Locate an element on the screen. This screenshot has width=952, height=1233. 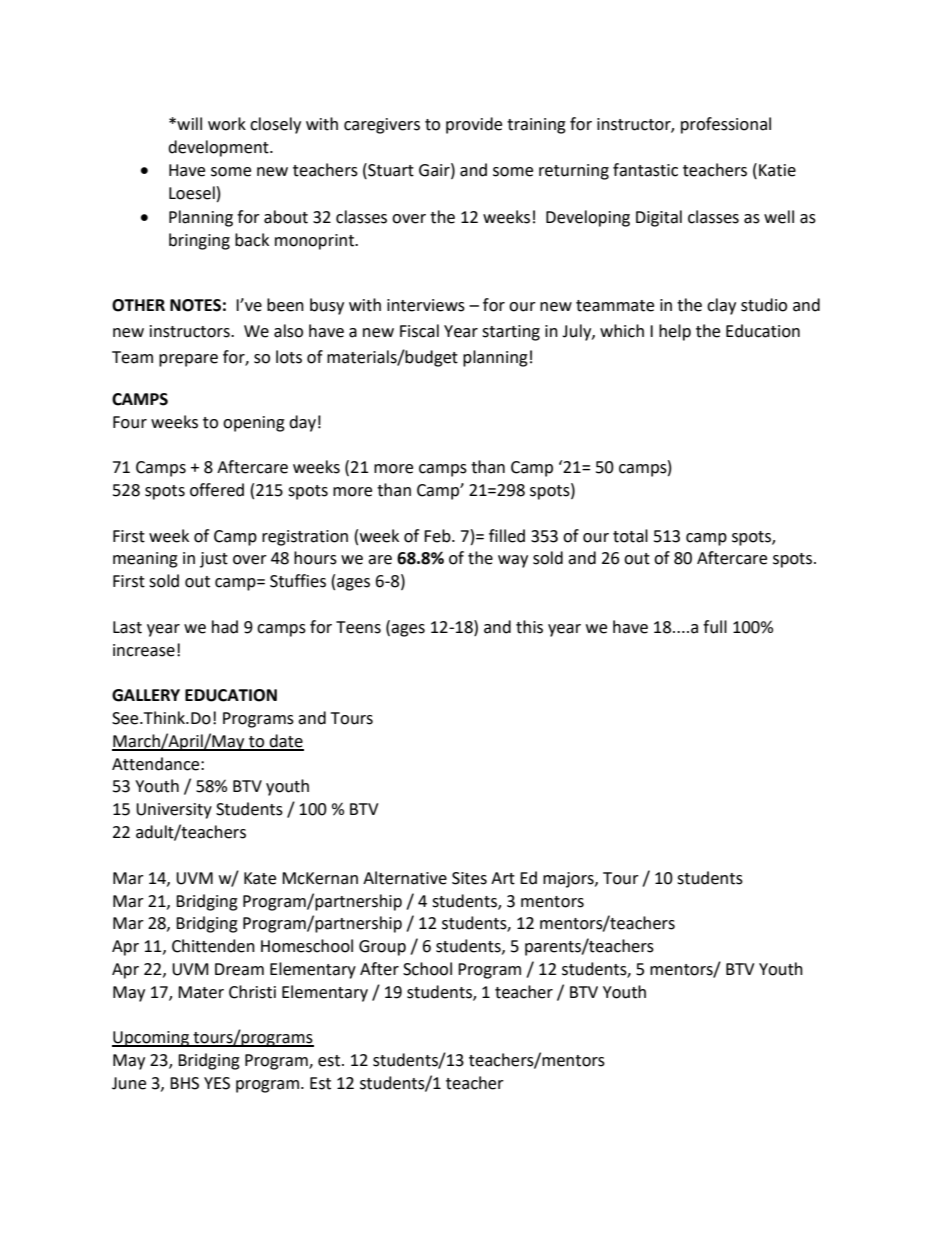
Fiscal is located at coordinates (419, 331).
